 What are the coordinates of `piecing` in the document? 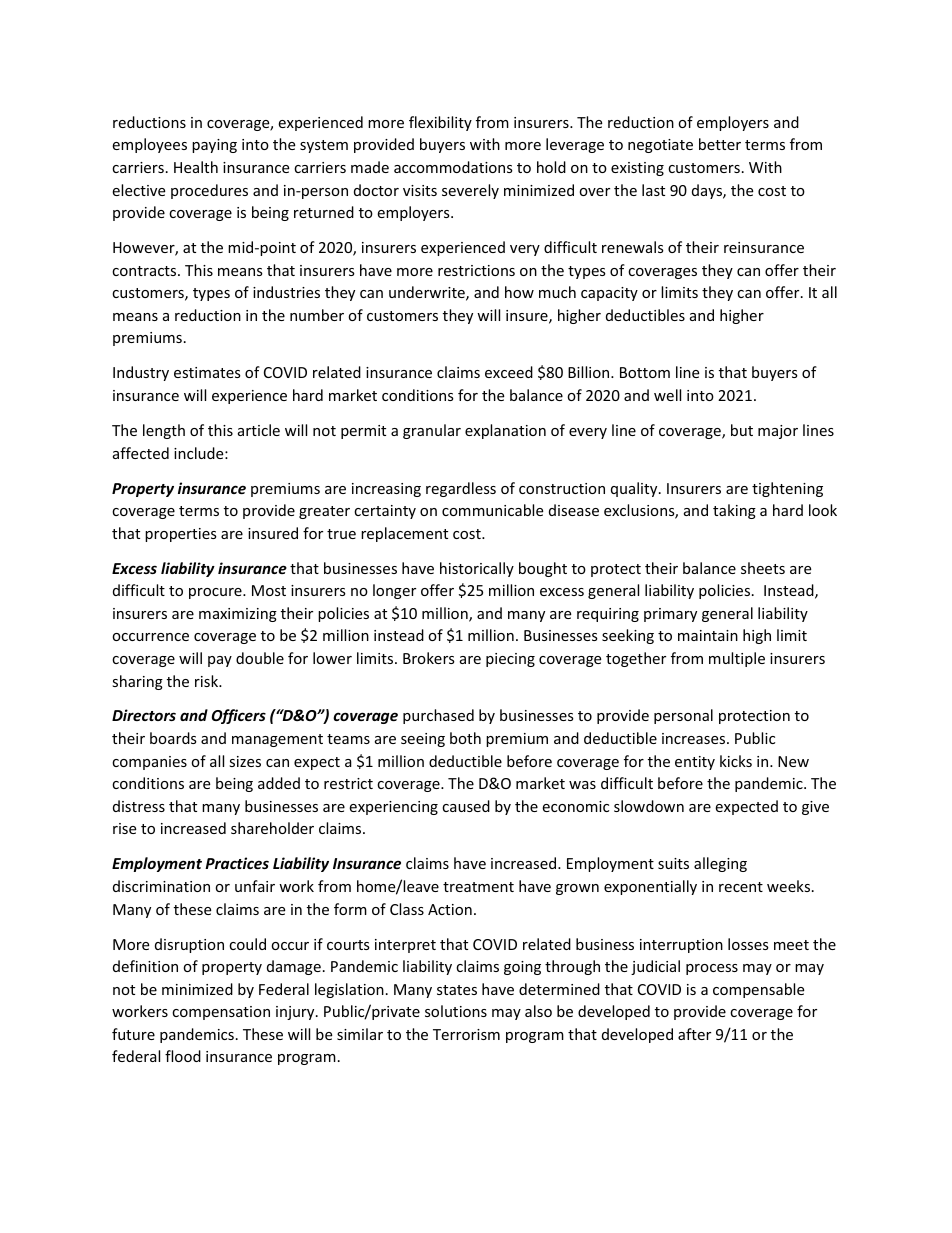 It's located at (510, 660).
